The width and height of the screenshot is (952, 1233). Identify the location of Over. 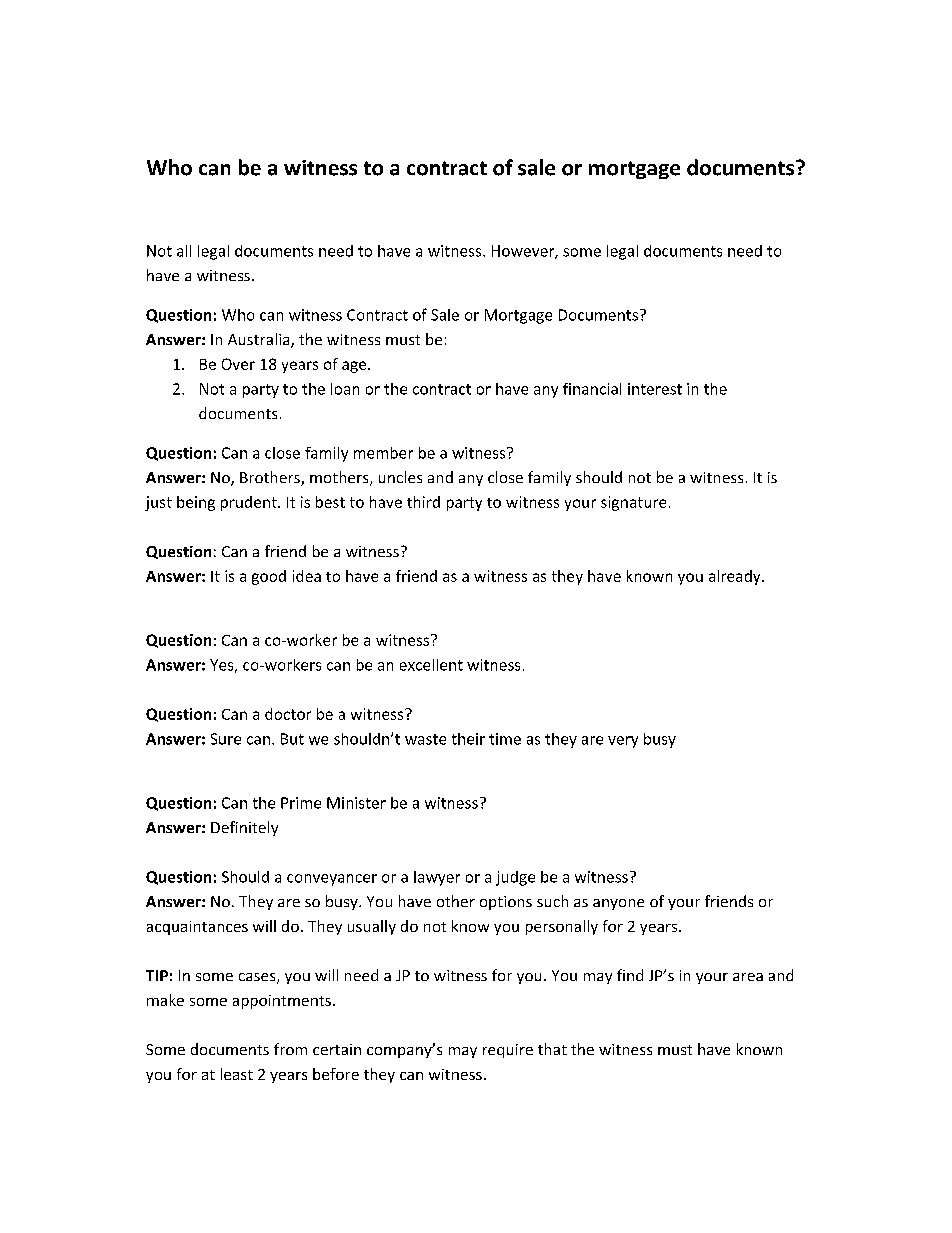
(238, 364).
